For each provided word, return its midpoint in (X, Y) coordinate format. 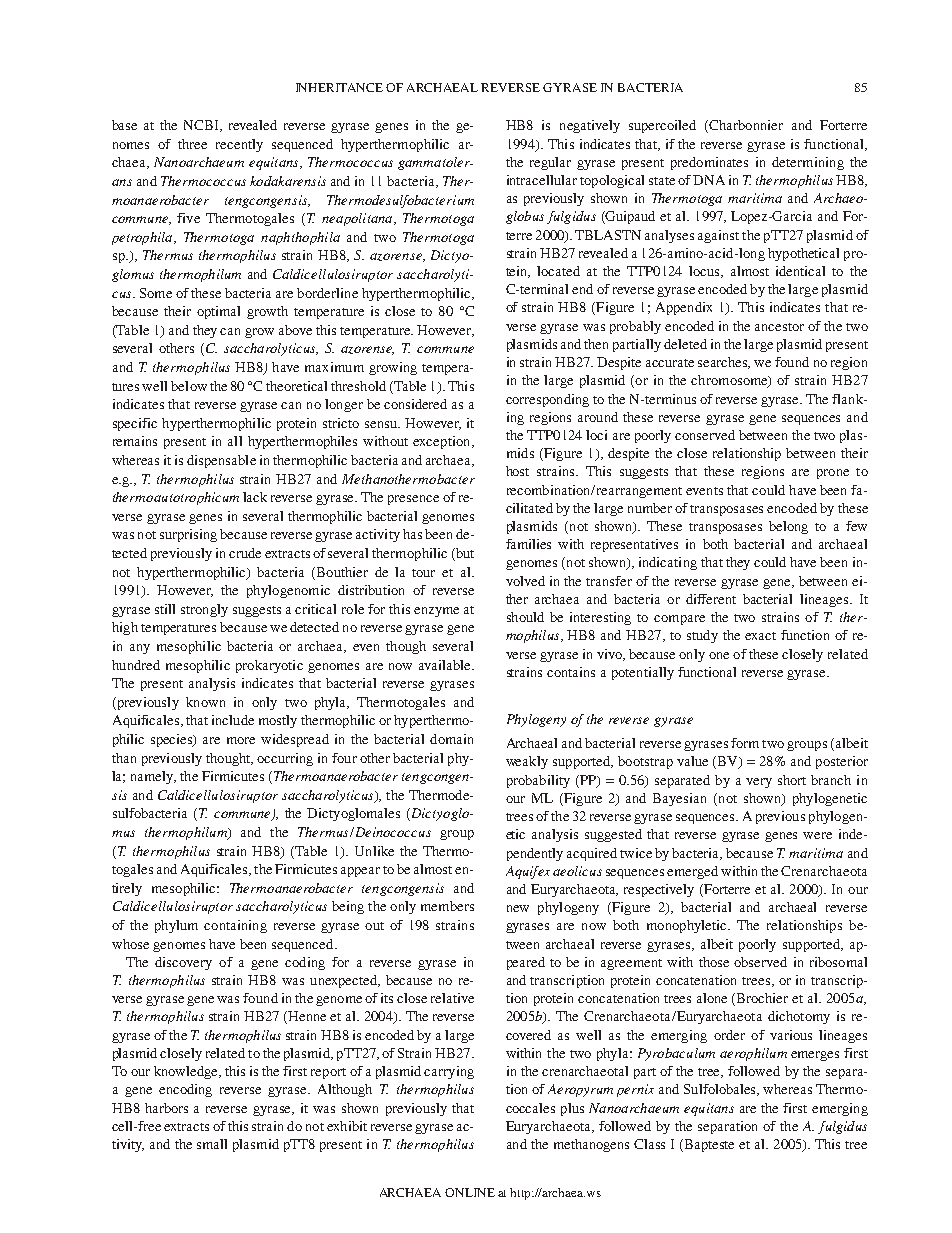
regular (550, 163)
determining (808, 163)
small (212, 1144)
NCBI (202, 126)
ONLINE (470, 1192)
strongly (204, 610)
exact (760, 636)
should (525, 617)
